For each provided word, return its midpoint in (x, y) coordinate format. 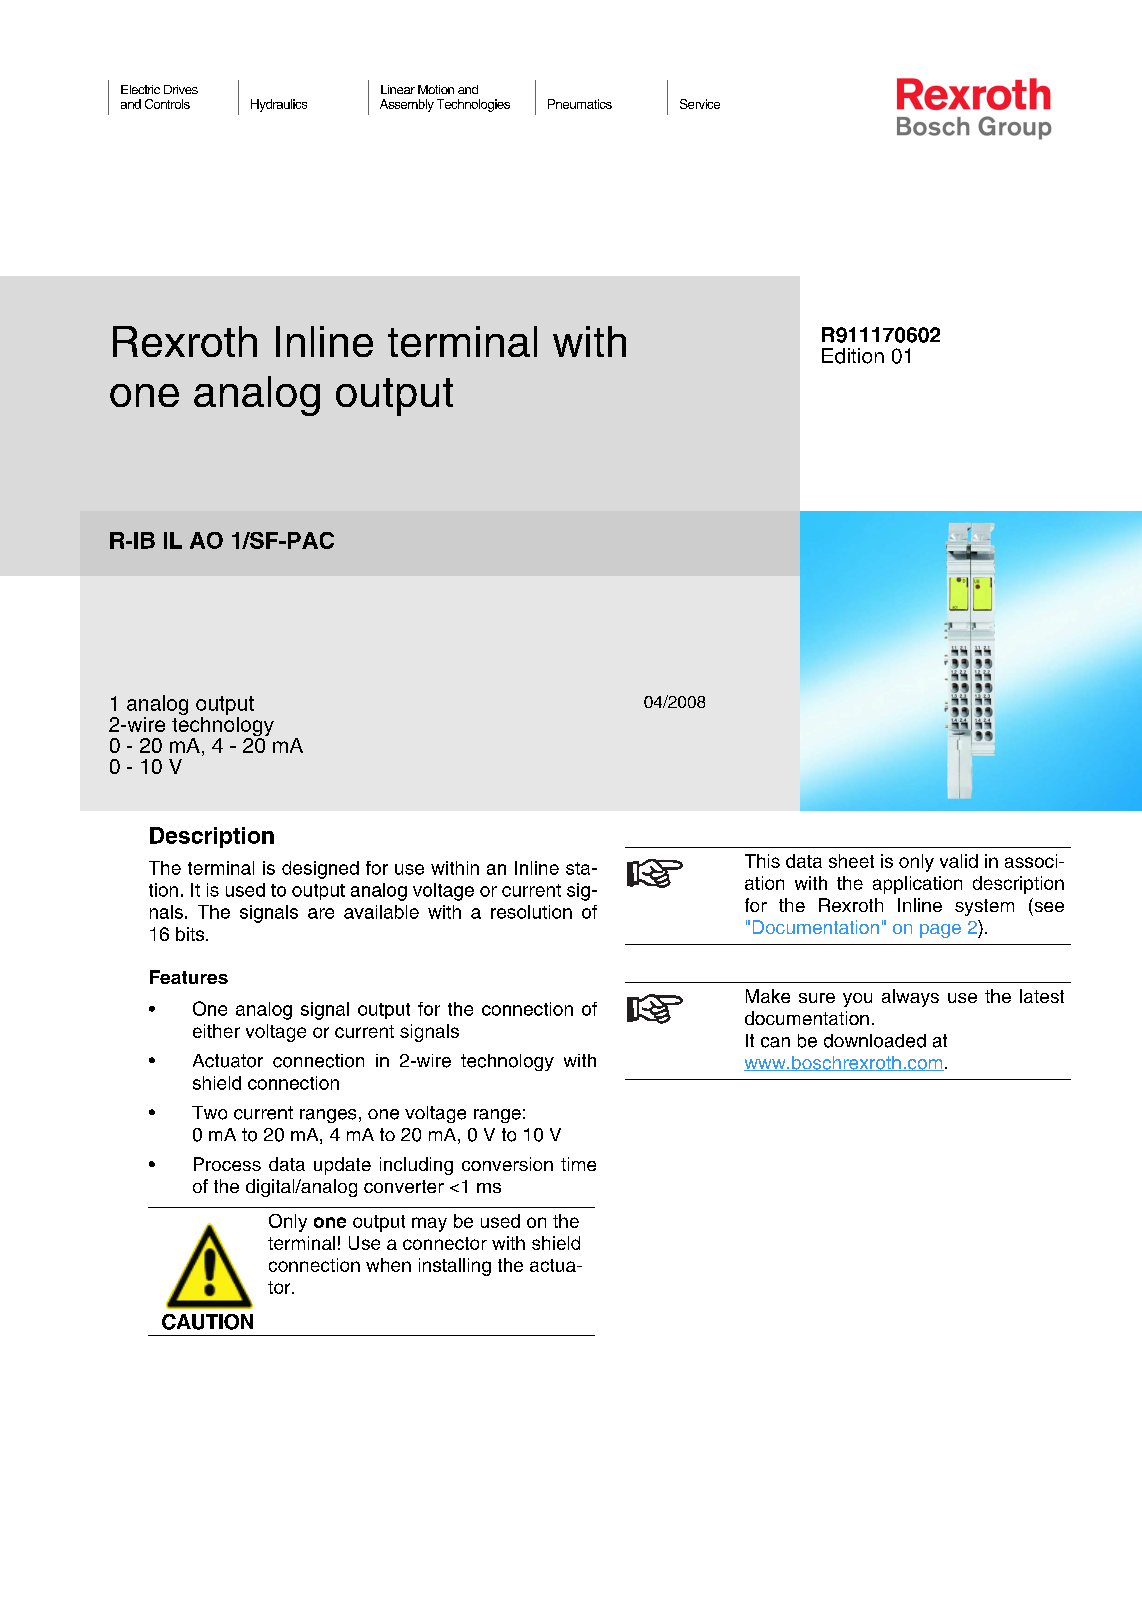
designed (320, 870)
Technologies (473, 105)
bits (191, 934)
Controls (167, 104)
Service (700, 104)
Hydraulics (279, 105)
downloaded (875, 1041)
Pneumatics (580, 104)
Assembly (407, 105)
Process (227, 1164)
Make (768, 996)
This (762, 861)
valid (959, 861)
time (578, 1164)
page (940, 931)
